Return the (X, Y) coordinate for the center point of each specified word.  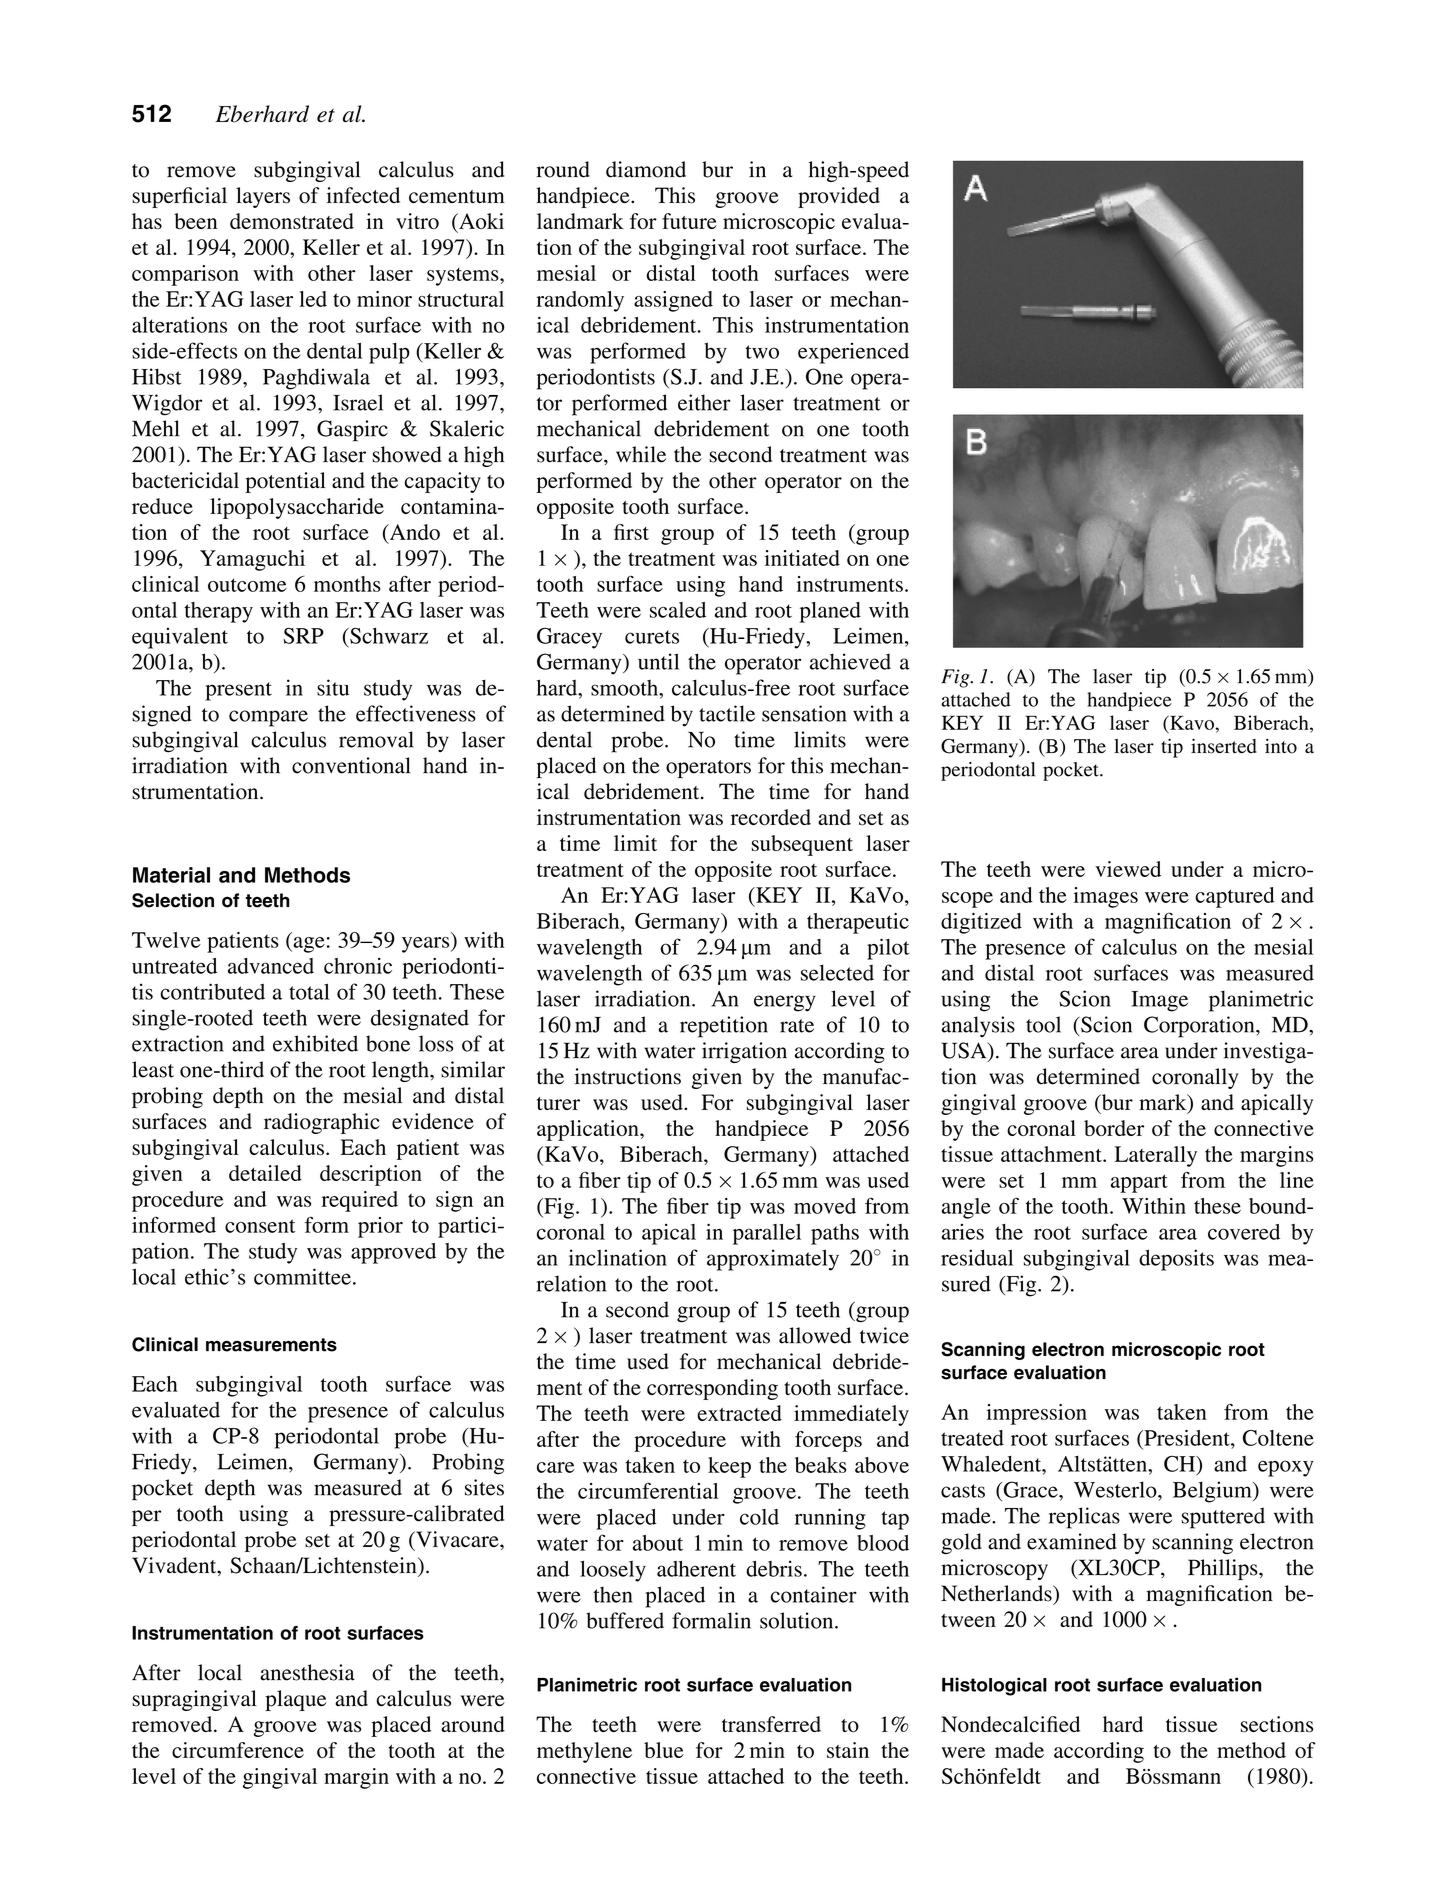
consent (260, 1226)
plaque (295, 1700)
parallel (767, 1234)
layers (263, 197)
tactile (727, 713)
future (689, 221)
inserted (1224, 746)
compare (268, 718)
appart (1139, 1183)
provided (839, 197)
